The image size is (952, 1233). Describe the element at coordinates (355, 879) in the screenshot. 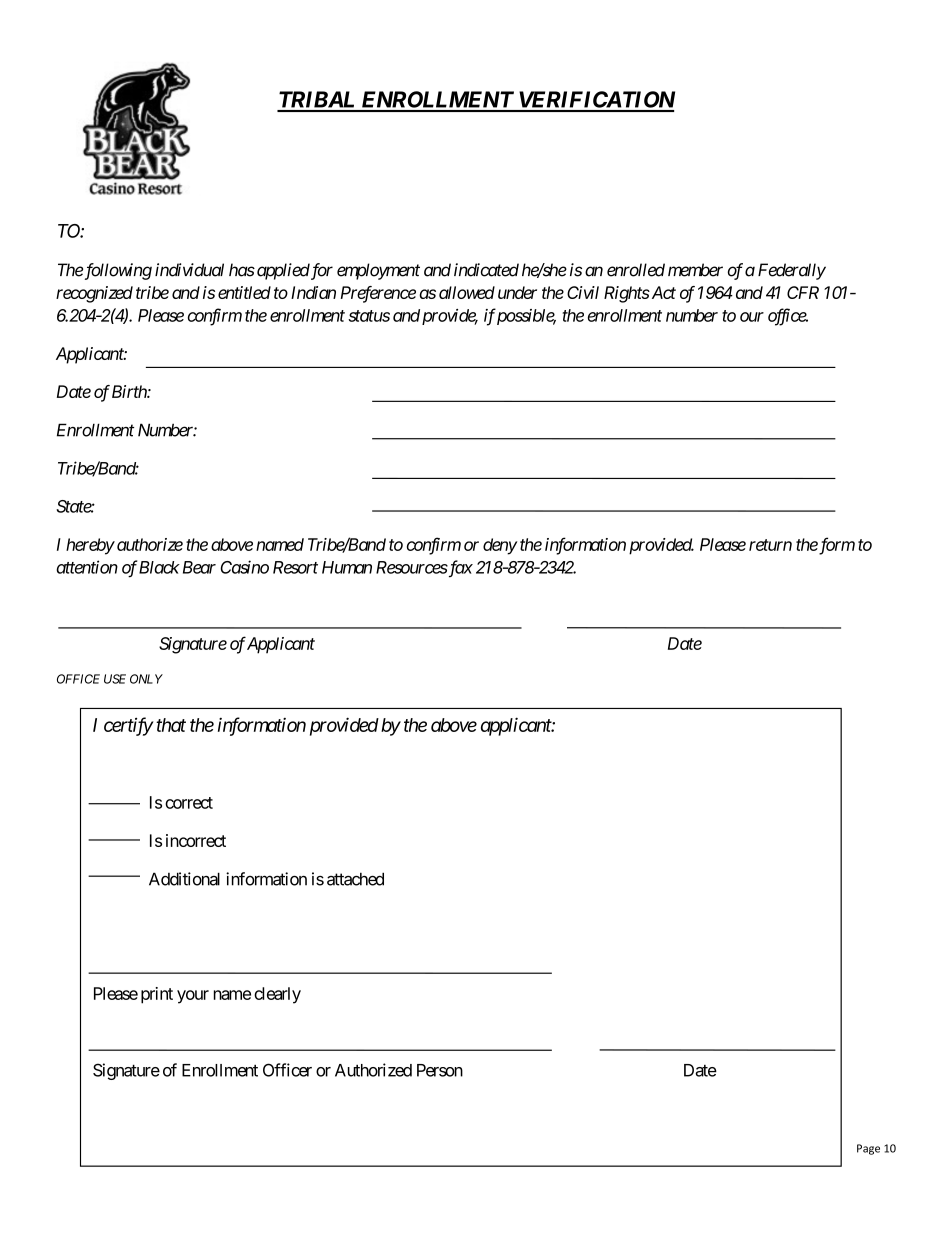

I see `attached` at that location.
